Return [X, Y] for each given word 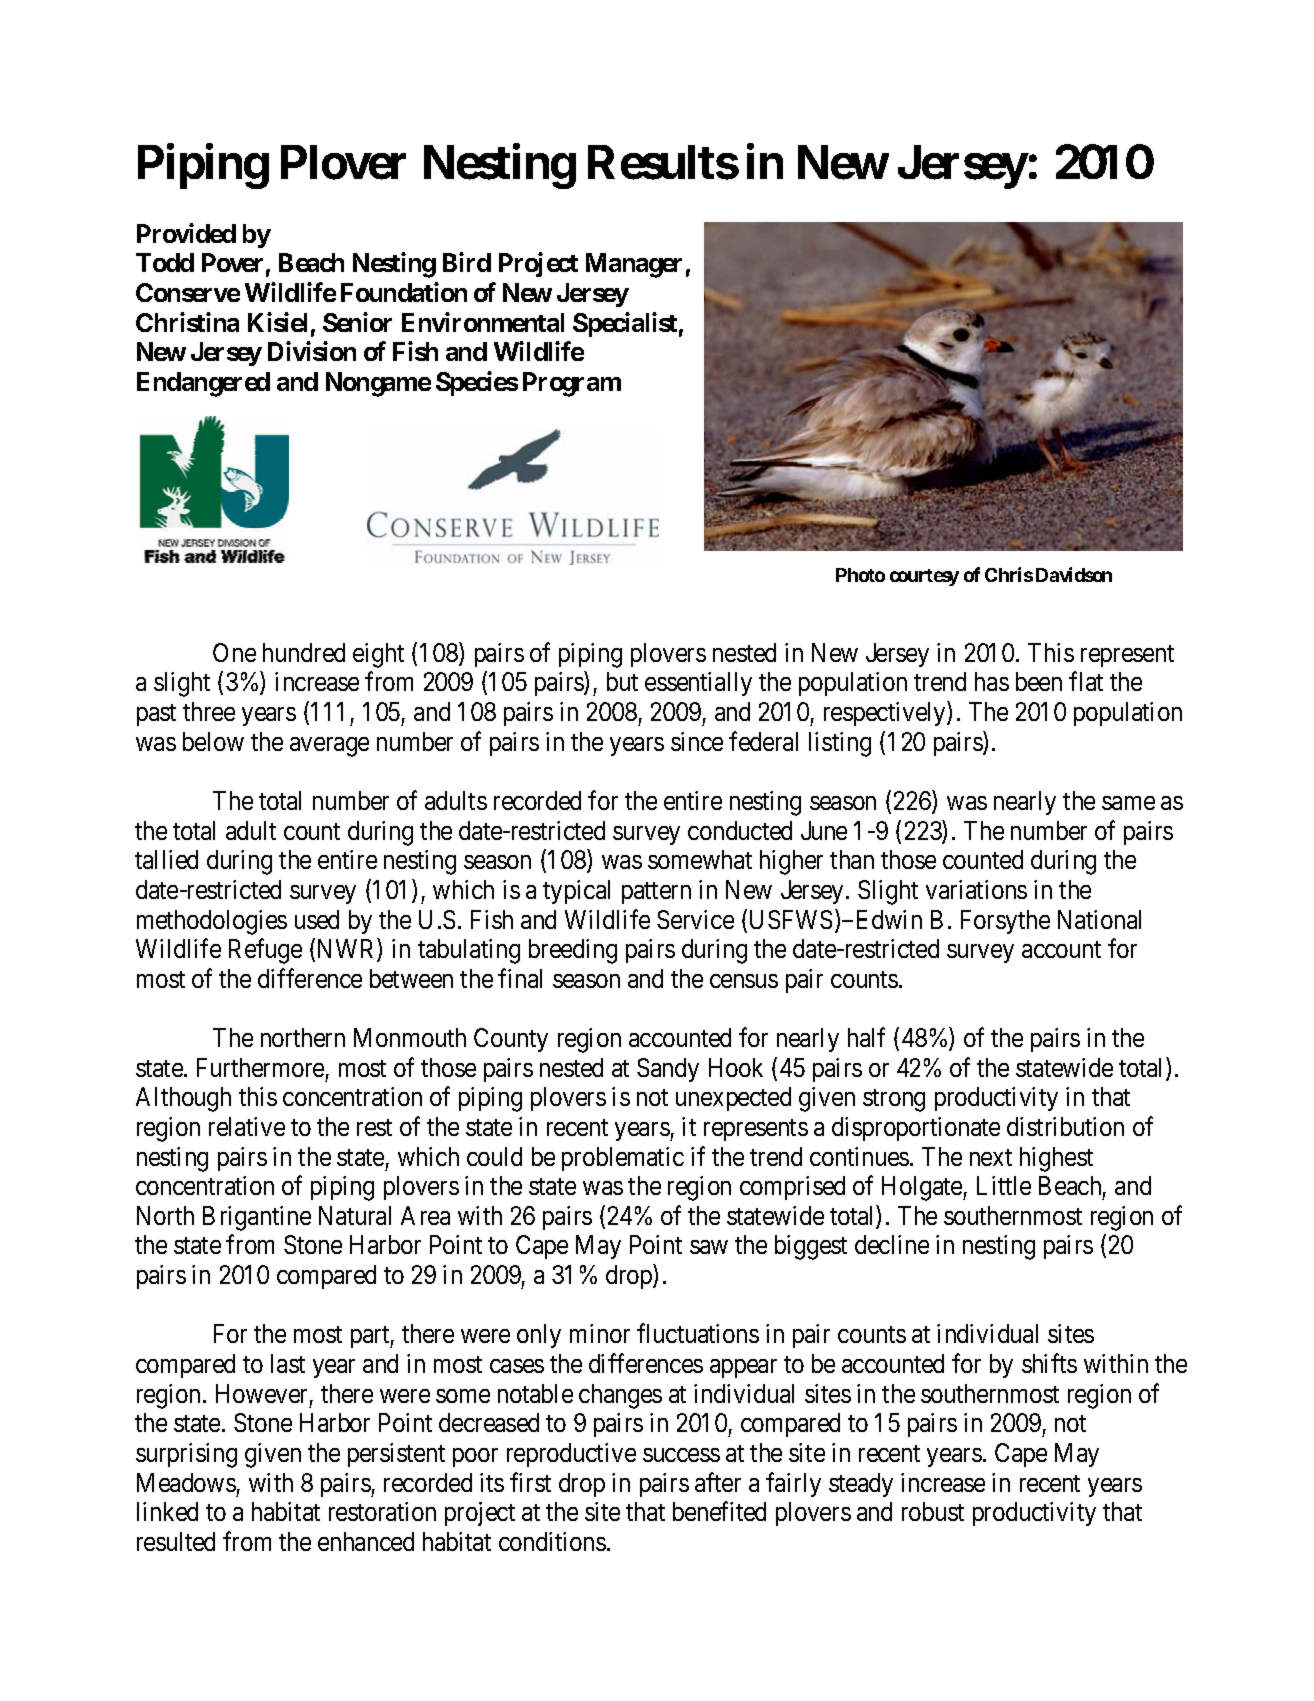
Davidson [1074, 574]
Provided [186, 233]
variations [976, 889]
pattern [656, 893]
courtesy [924, 577]
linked [167, 1511]
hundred [304, 652]
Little [1004, 1185]
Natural [355, 1215]
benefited [719, 1511]
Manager [634, 265]
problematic [623, 1159]
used [317, 919]
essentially [698, 684]
